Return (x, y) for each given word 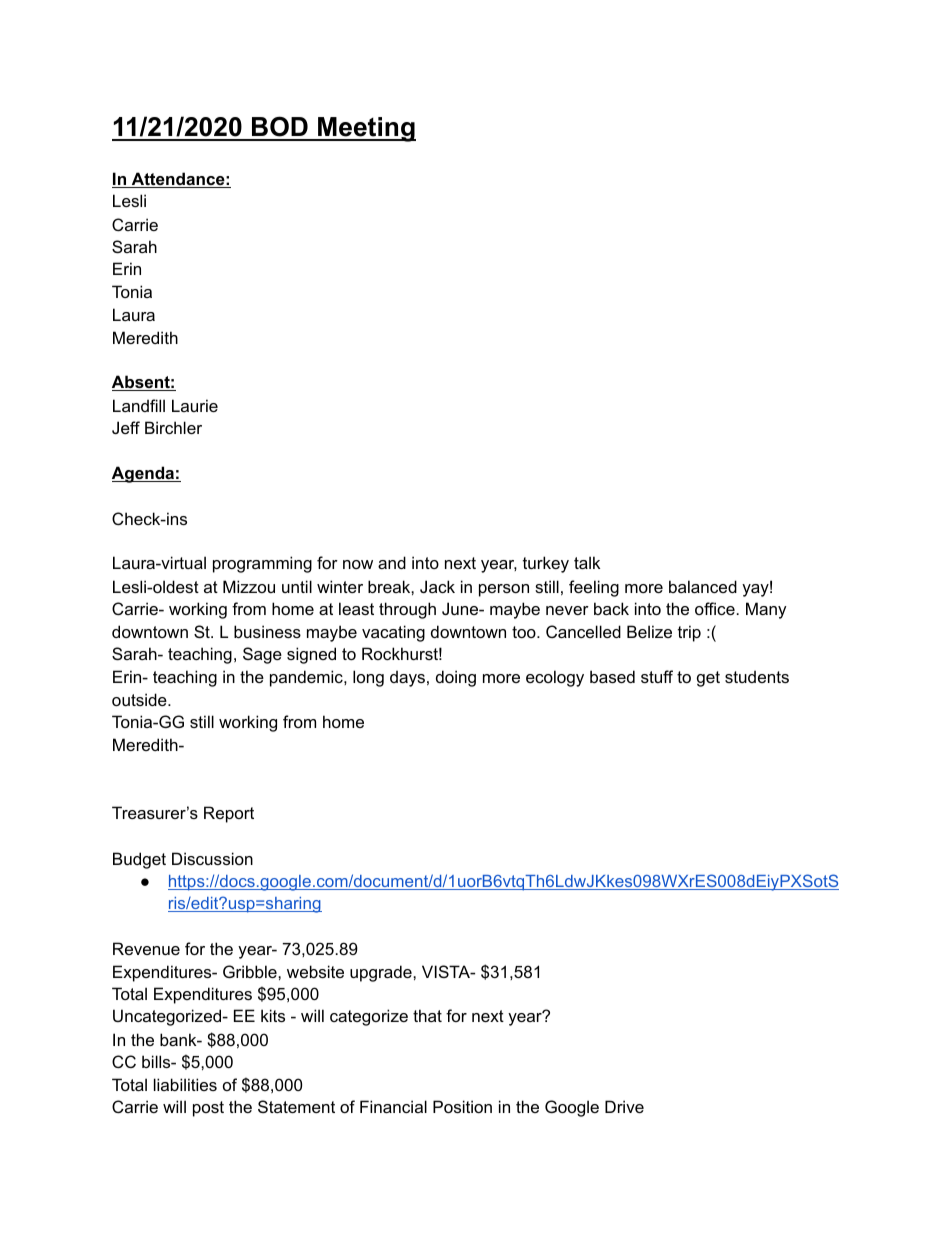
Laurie (195, 405)
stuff (657, 676)
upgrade (382, 973)
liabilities (185, 1084)
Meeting (366, 129)
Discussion (212, 858)
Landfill (139, 405)
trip (689, 633)
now (358, 564)
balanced (703, 586)
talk (587, 562)
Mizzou (249, 586)
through (407, 610)
